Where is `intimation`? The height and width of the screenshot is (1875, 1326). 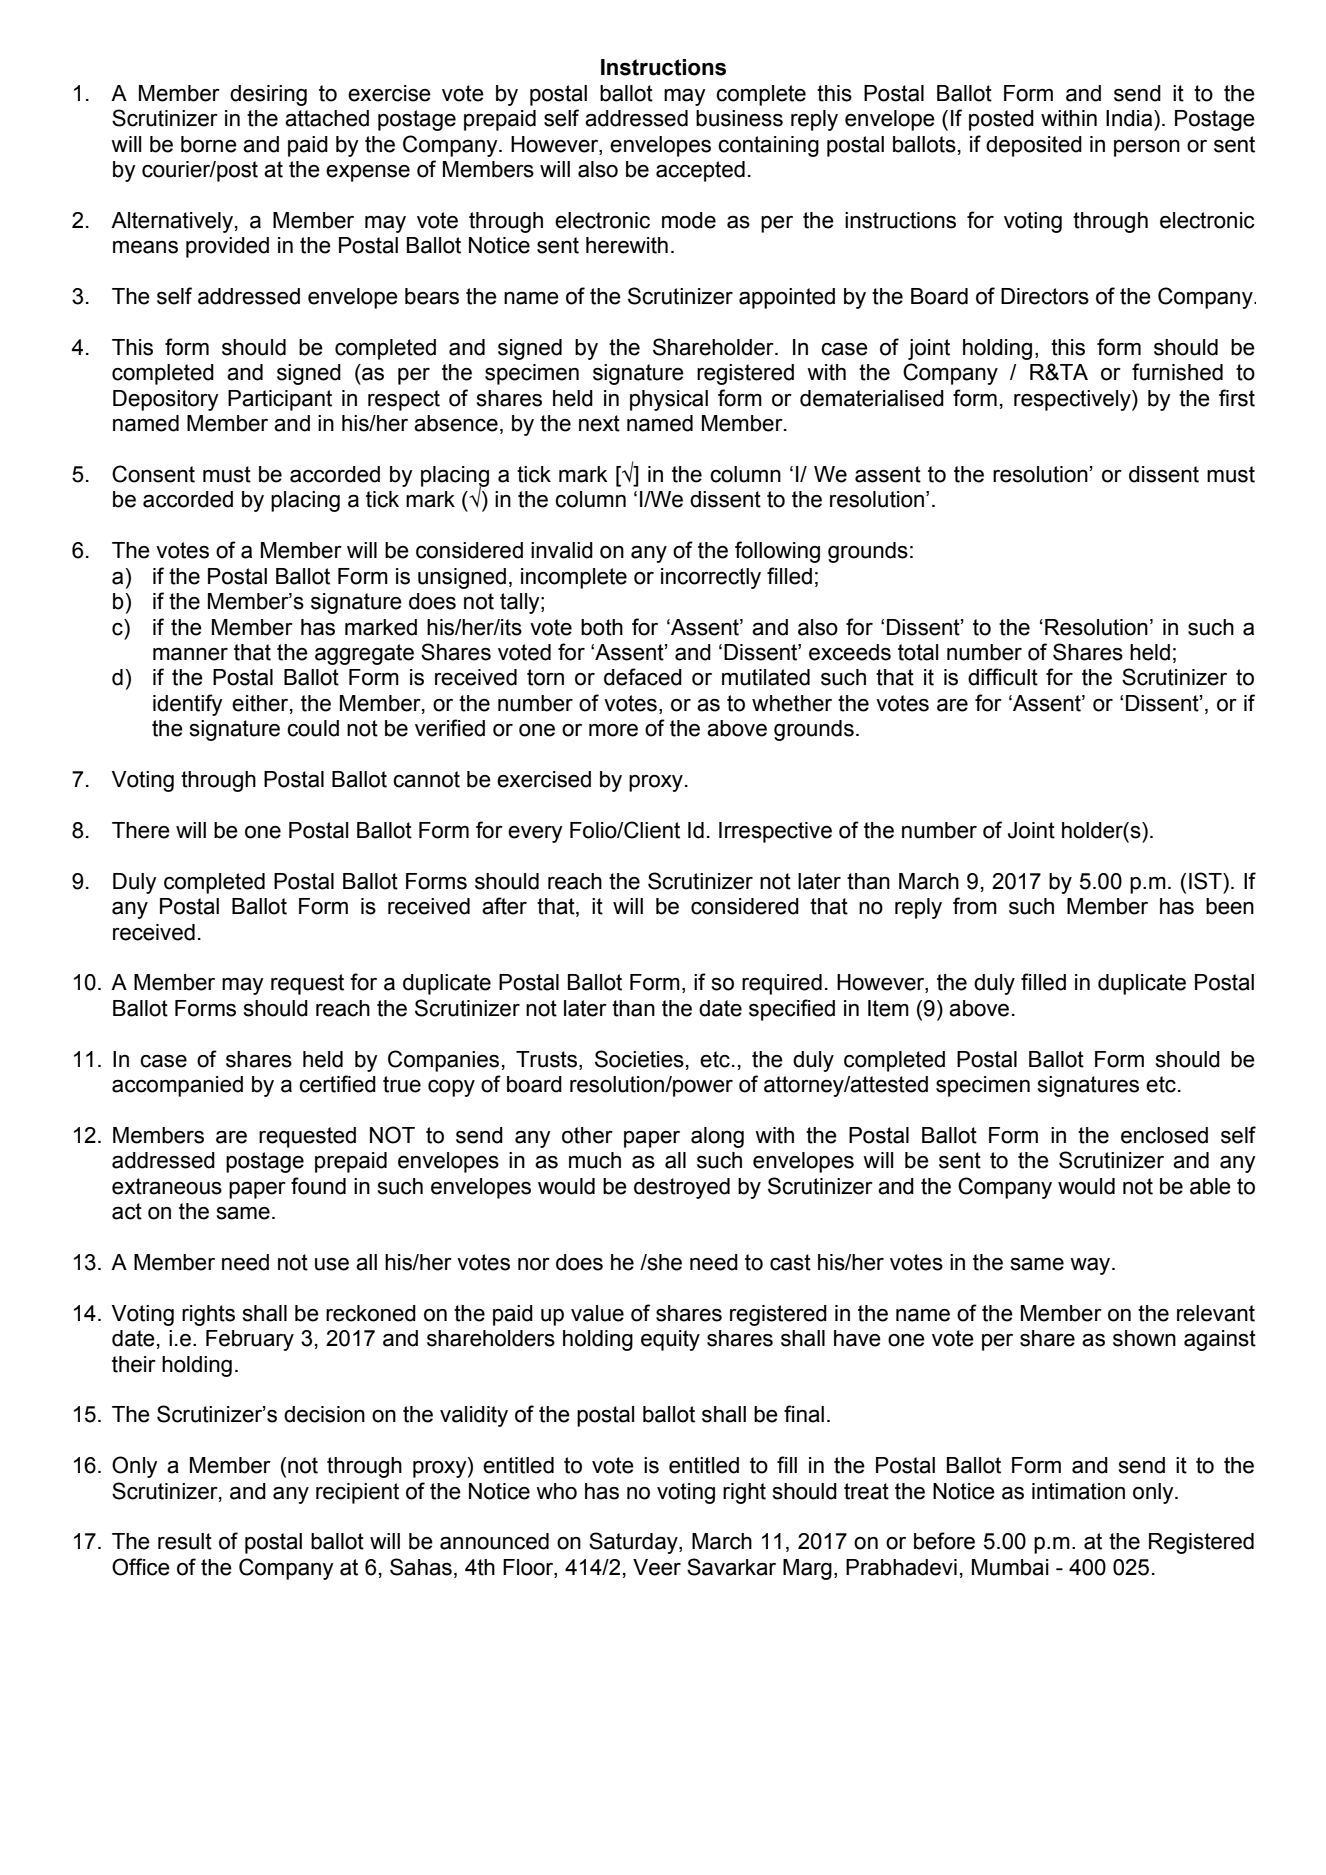
intimation is located at coordinates (1078, 1491).
